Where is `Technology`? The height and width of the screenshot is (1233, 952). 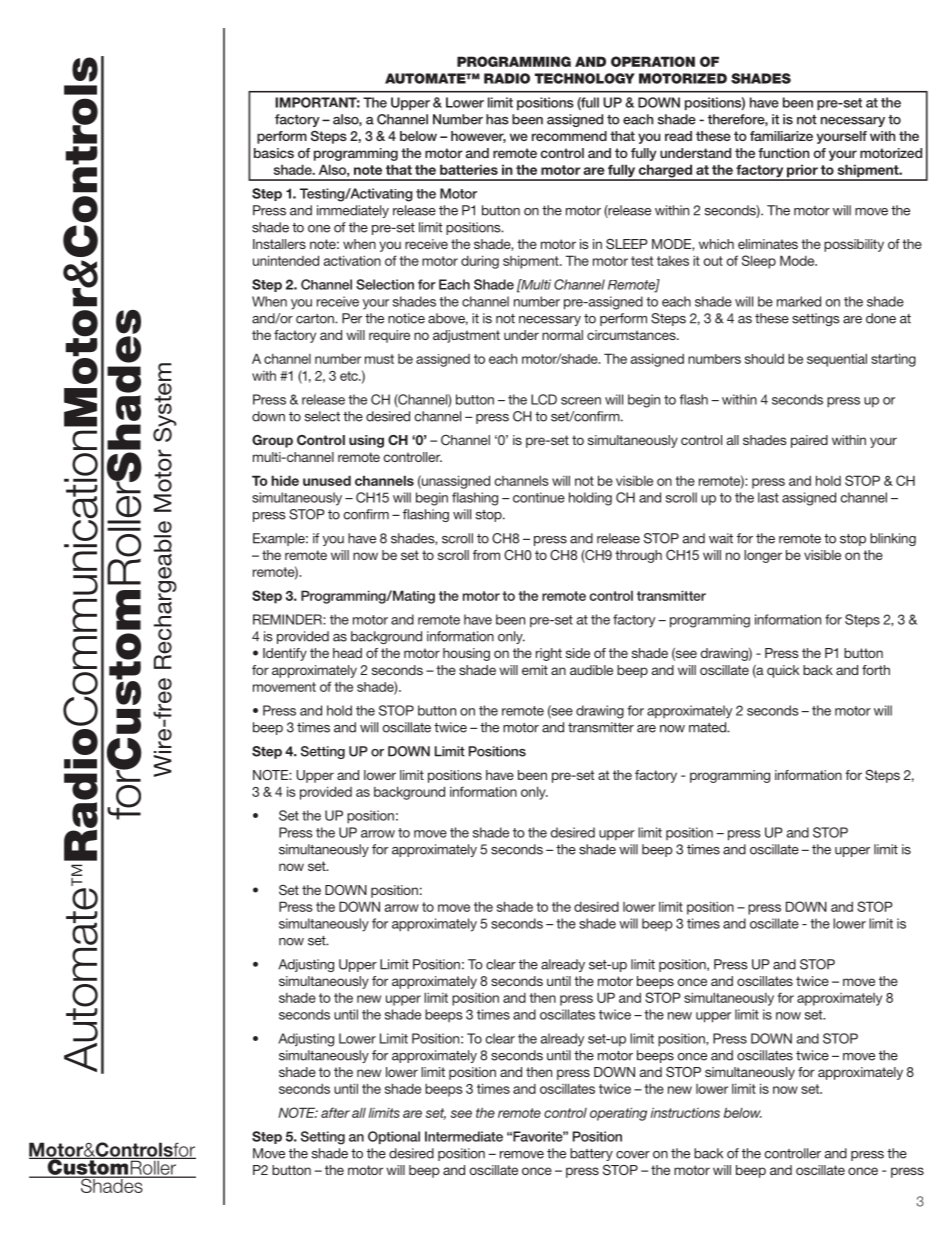
Technology is located at coordinates (585, 78).
